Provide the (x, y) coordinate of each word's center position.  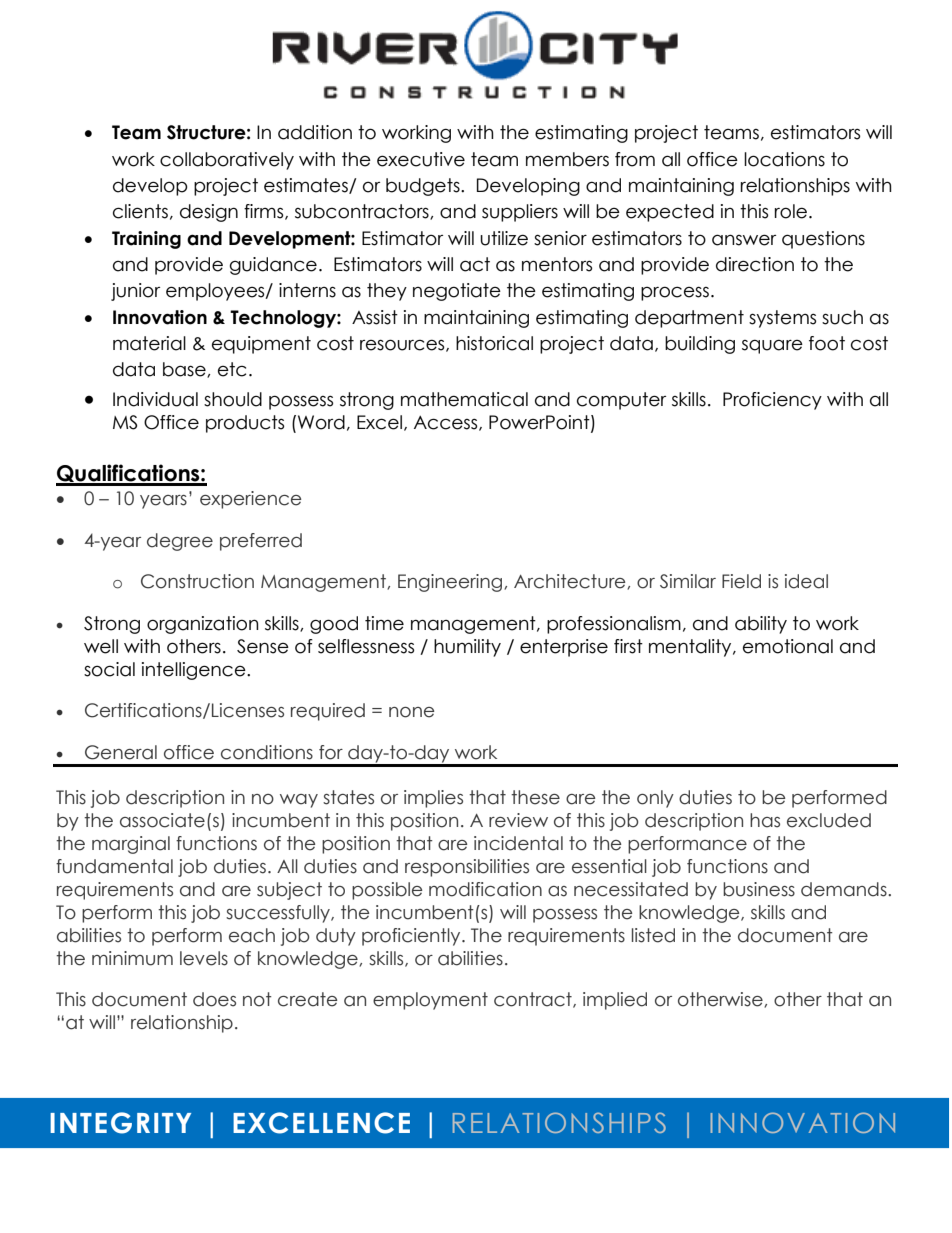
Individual (155, 399)
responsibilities (467, 868)
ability (761, 625)
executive (421, 159)
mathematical (464, 399)
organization (203, 625)
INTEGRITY (120, 1123)
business (759, 889)
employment (430, 1001)
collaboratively (227, 161)
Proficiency (772, 401)
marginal (131, 845)
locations (784, 159)
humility (467, 648)
